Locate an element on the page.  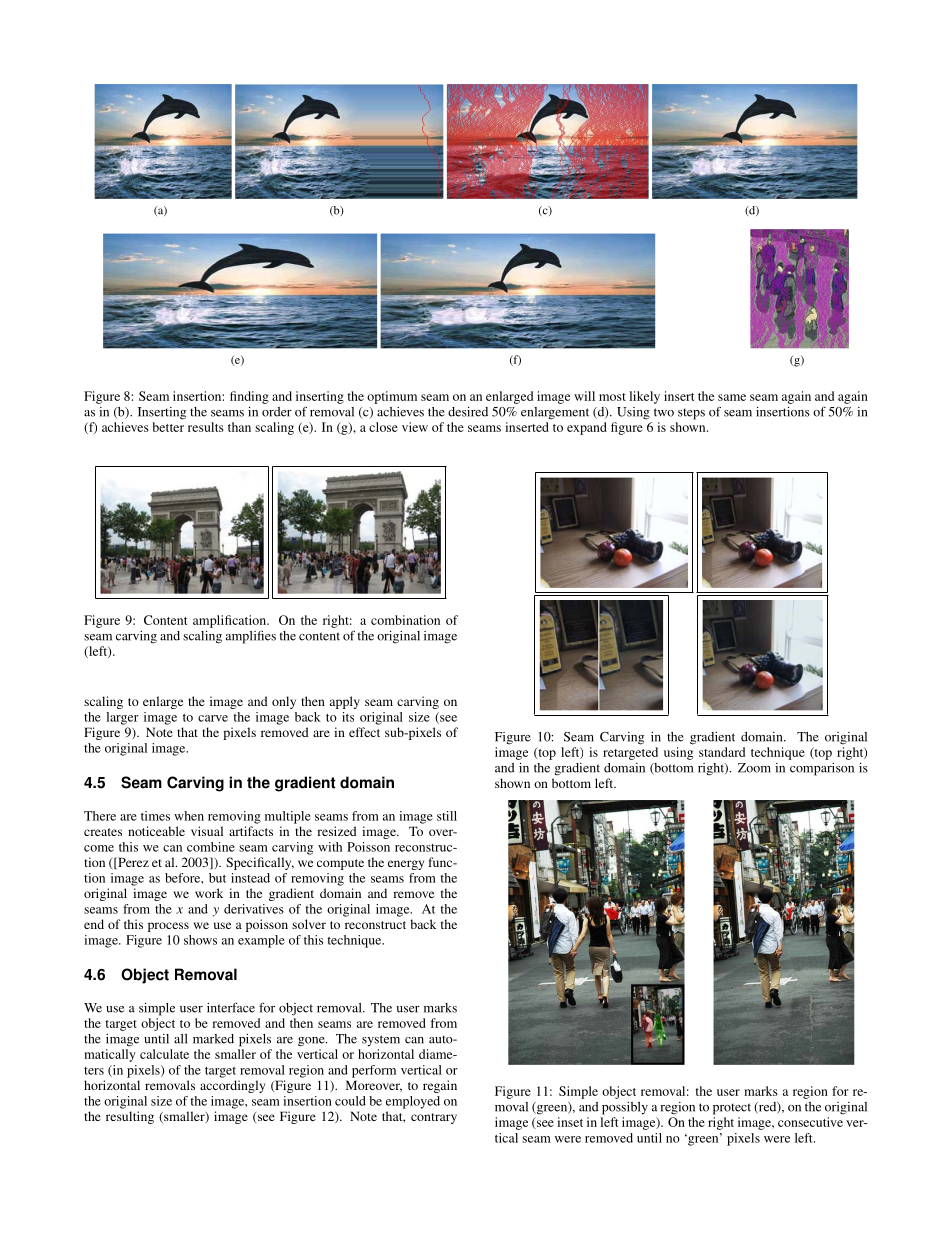
amplifies is located at coordinates (251, 637).
